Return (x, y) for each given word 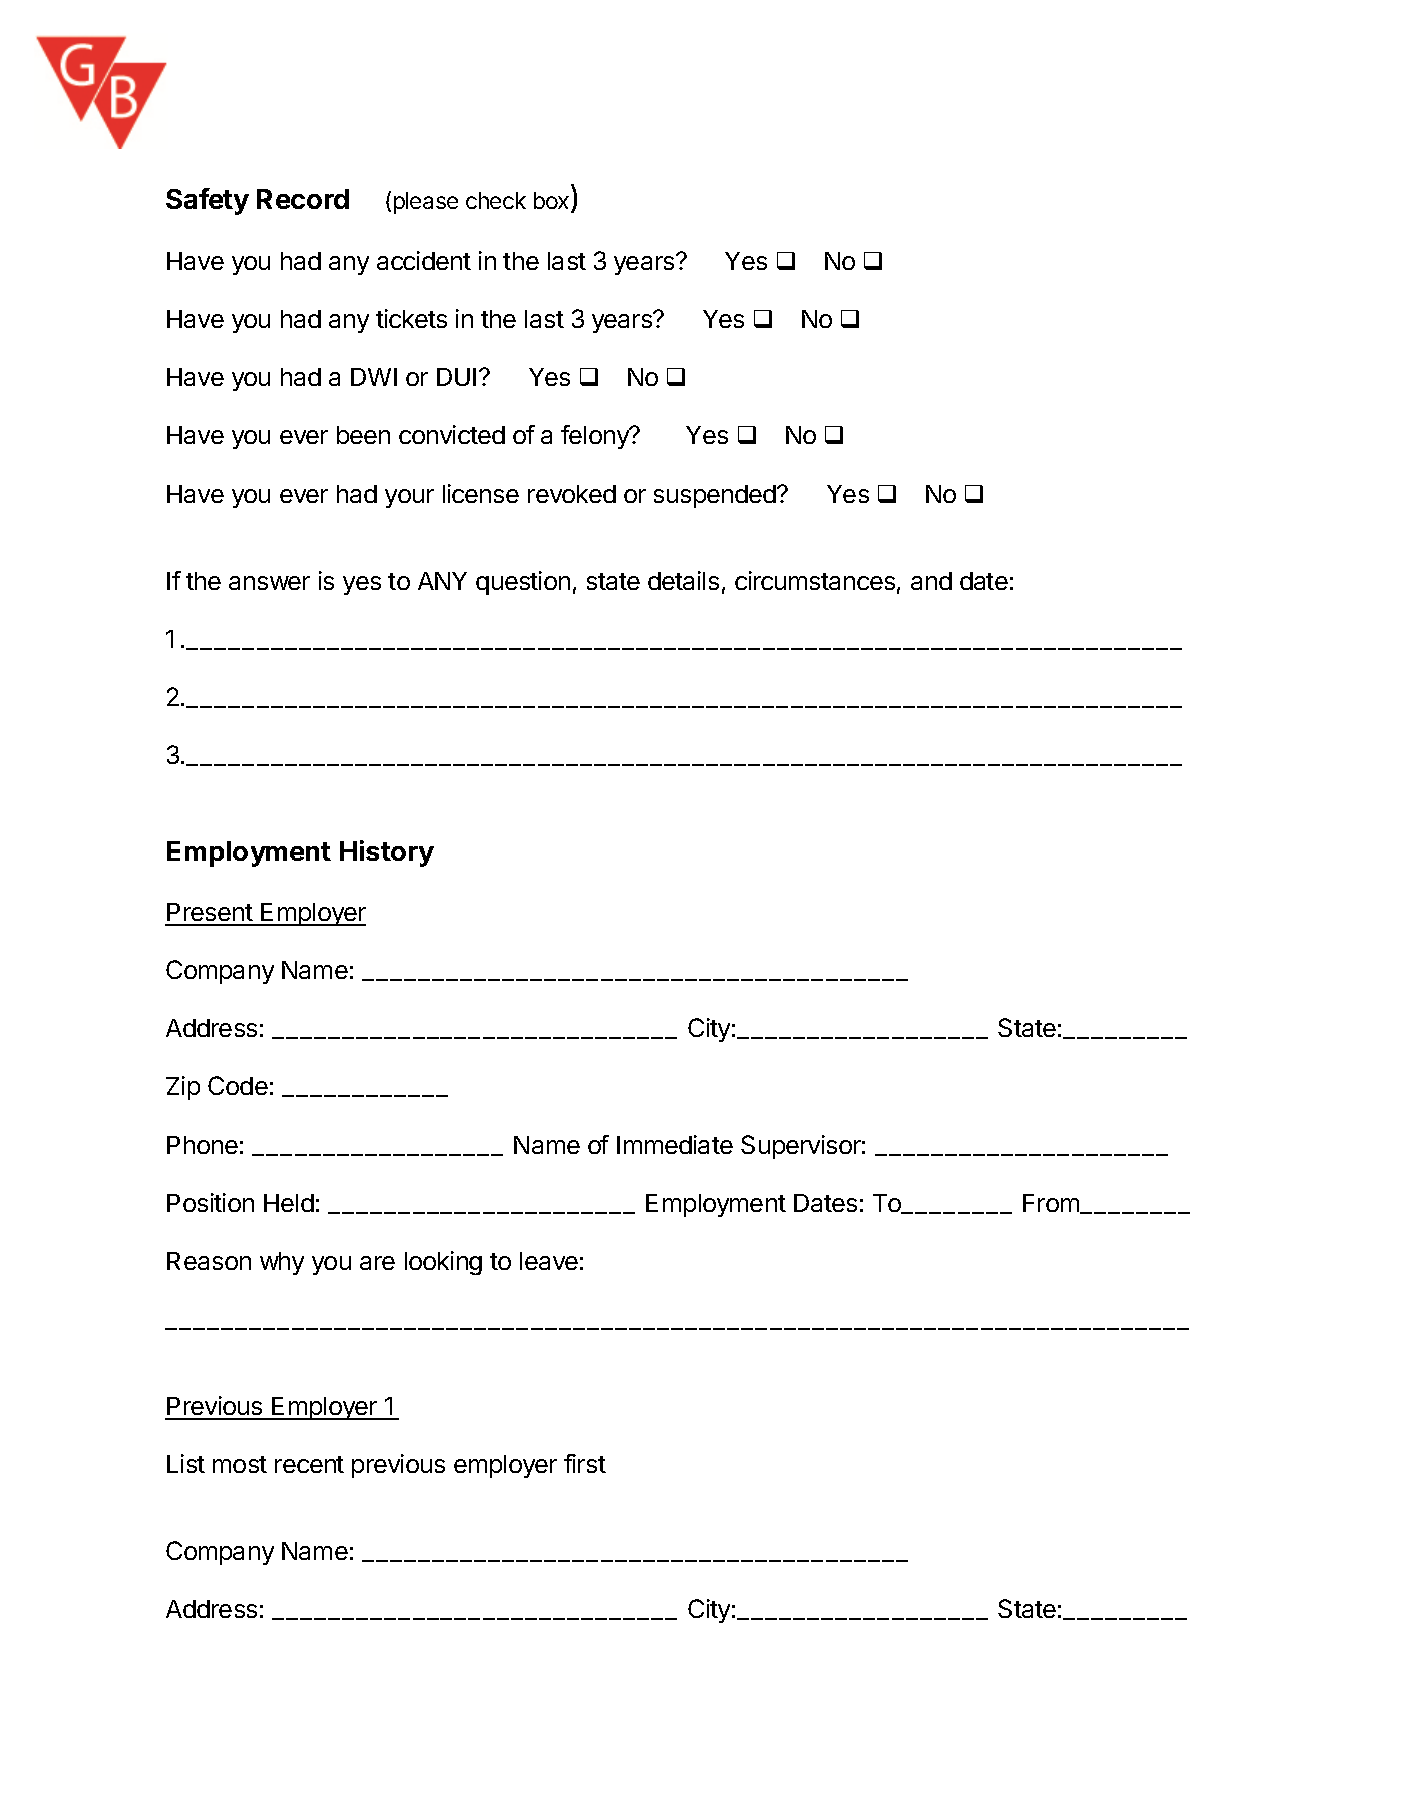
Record (303, 199)
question (523, 583)
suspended (716, 496)
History (387, 853)
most (240, 1464)
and (931, 581)
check (496, 200)
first (585, 1463)
